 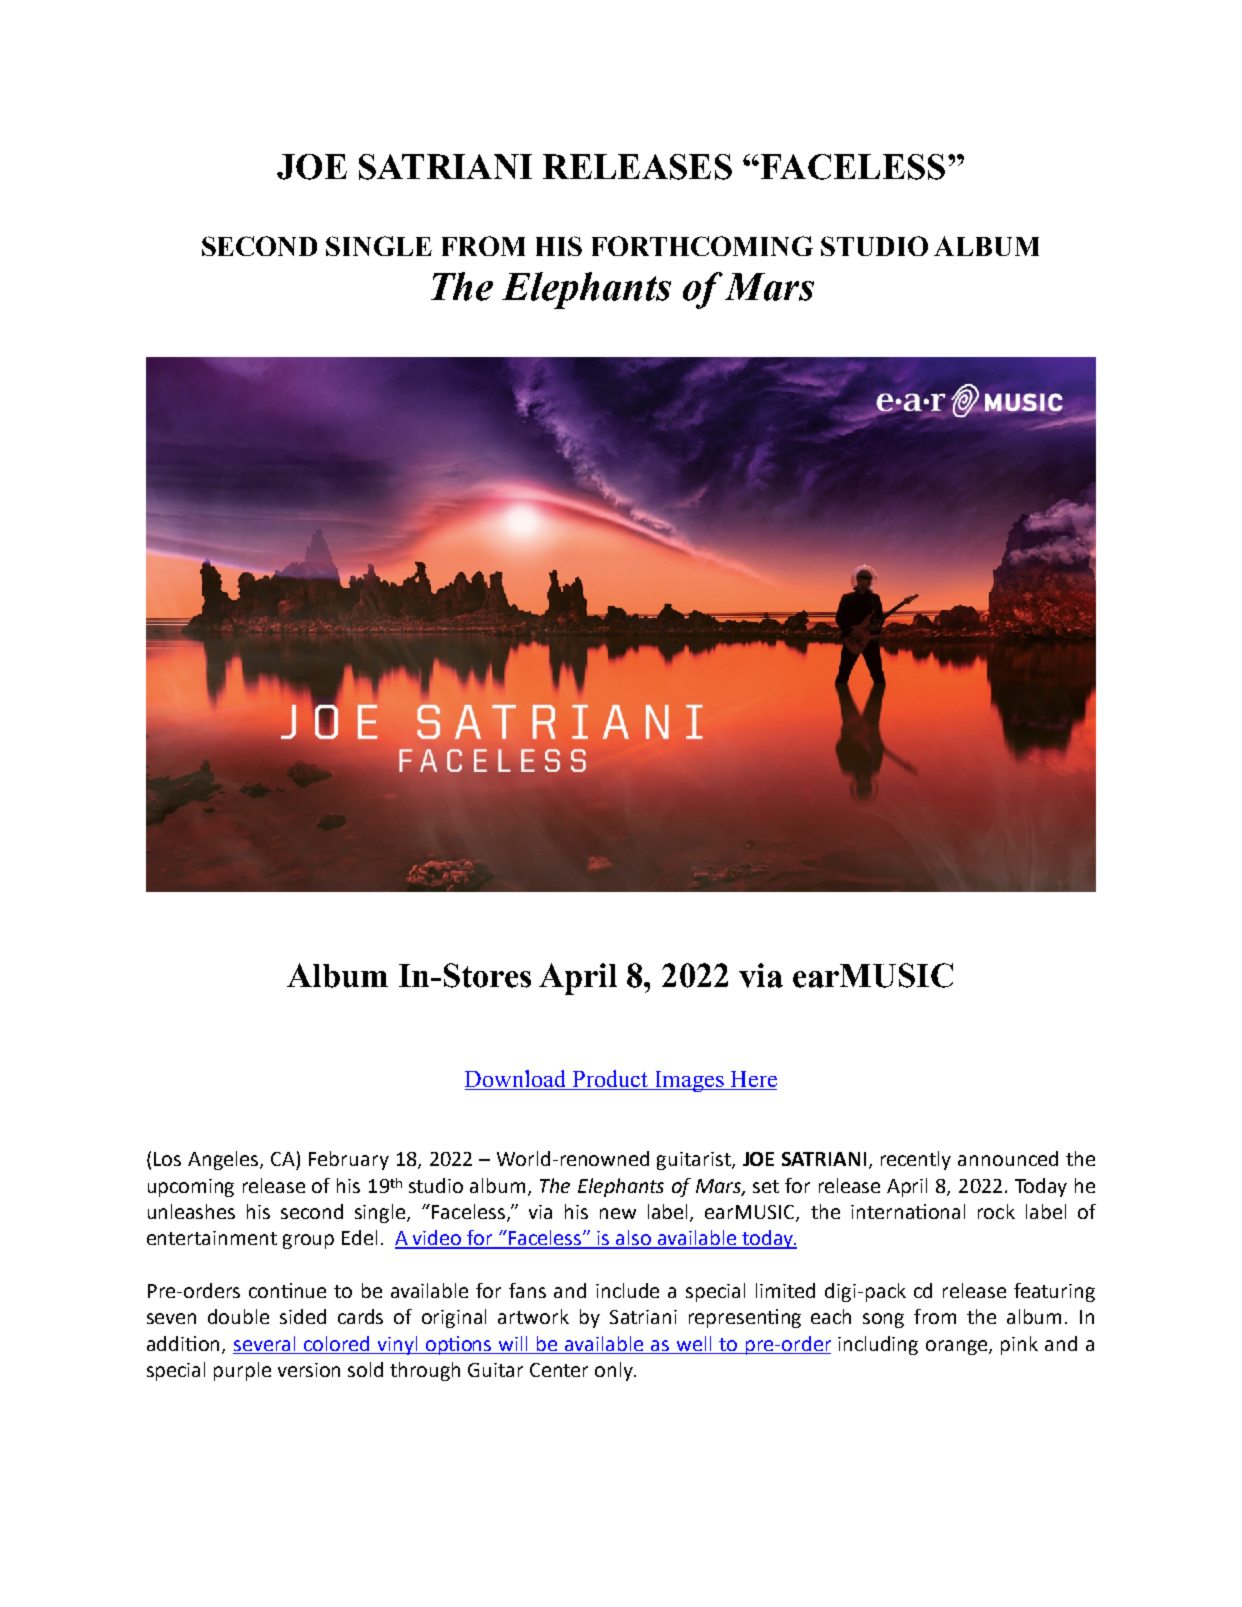 I want to click on Here, so click(x=752, y=1080).
